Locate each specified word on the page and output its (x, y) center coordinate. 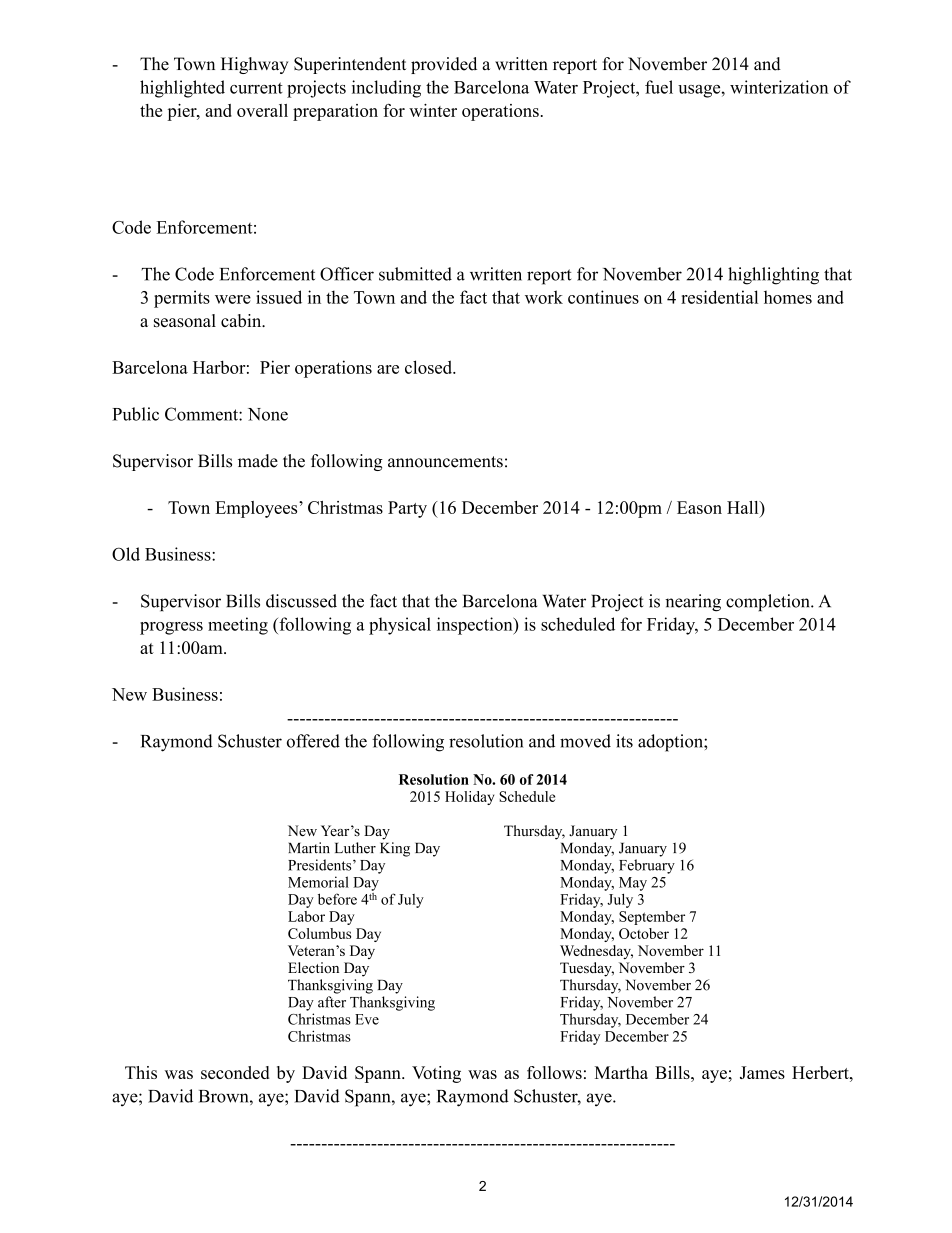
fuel (659, 87)
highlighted (182, 89)
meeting (238, 626)
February (647, 866)
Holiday (469, 798)
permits (182, 299)
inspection (476, 626)
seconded (235, 1072)
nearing (693, 603)
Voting (436, 1074)
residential (719, 297)
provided (444, 65)
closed (430, 367)
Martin (309, 848)
